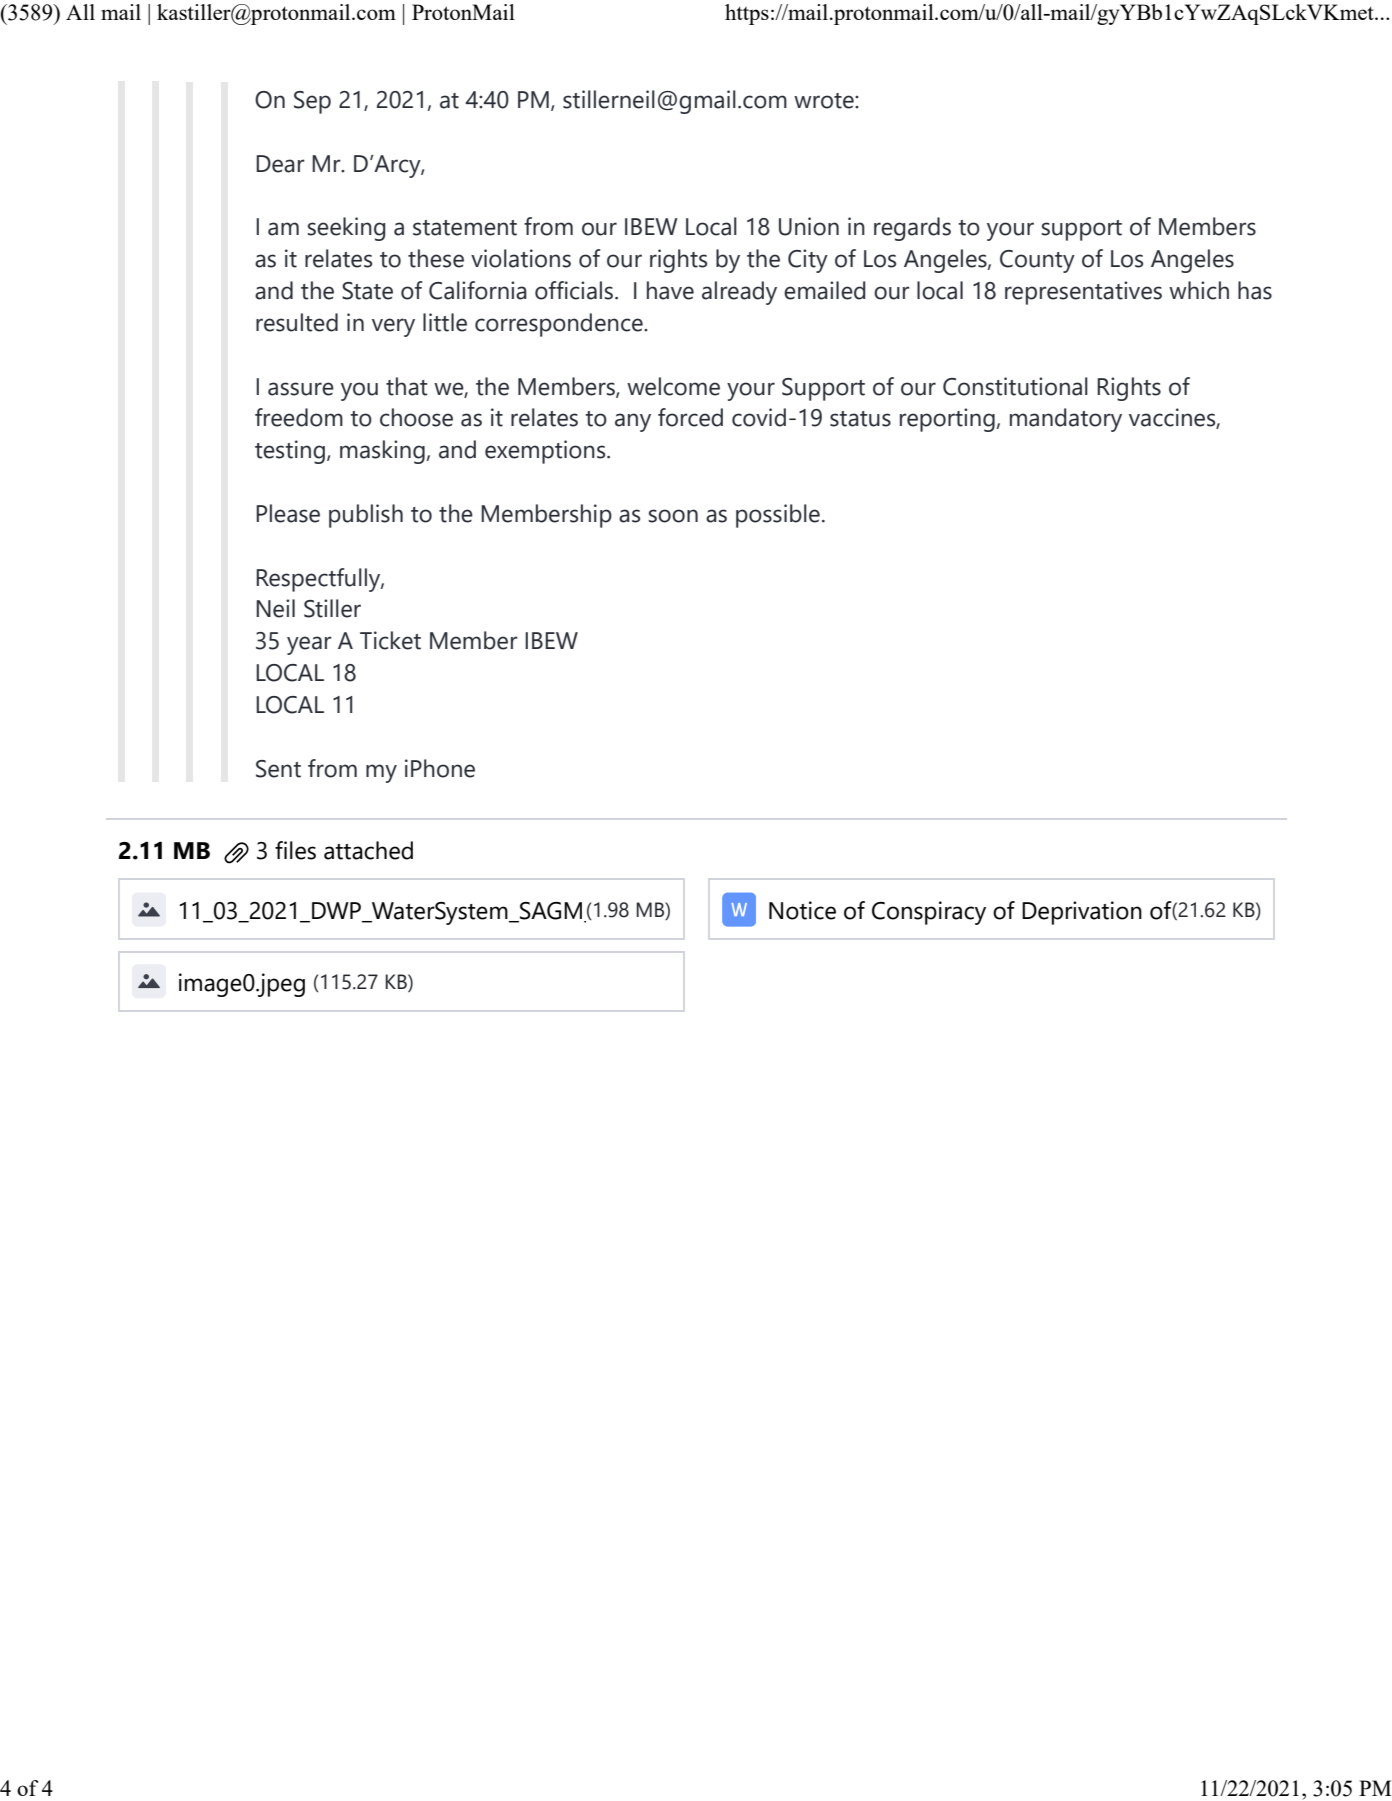 This screenshot has height=1801, width=1392. Describe the element at coordinates (366, 516) in the screenshot. I see `publish` at that location.
